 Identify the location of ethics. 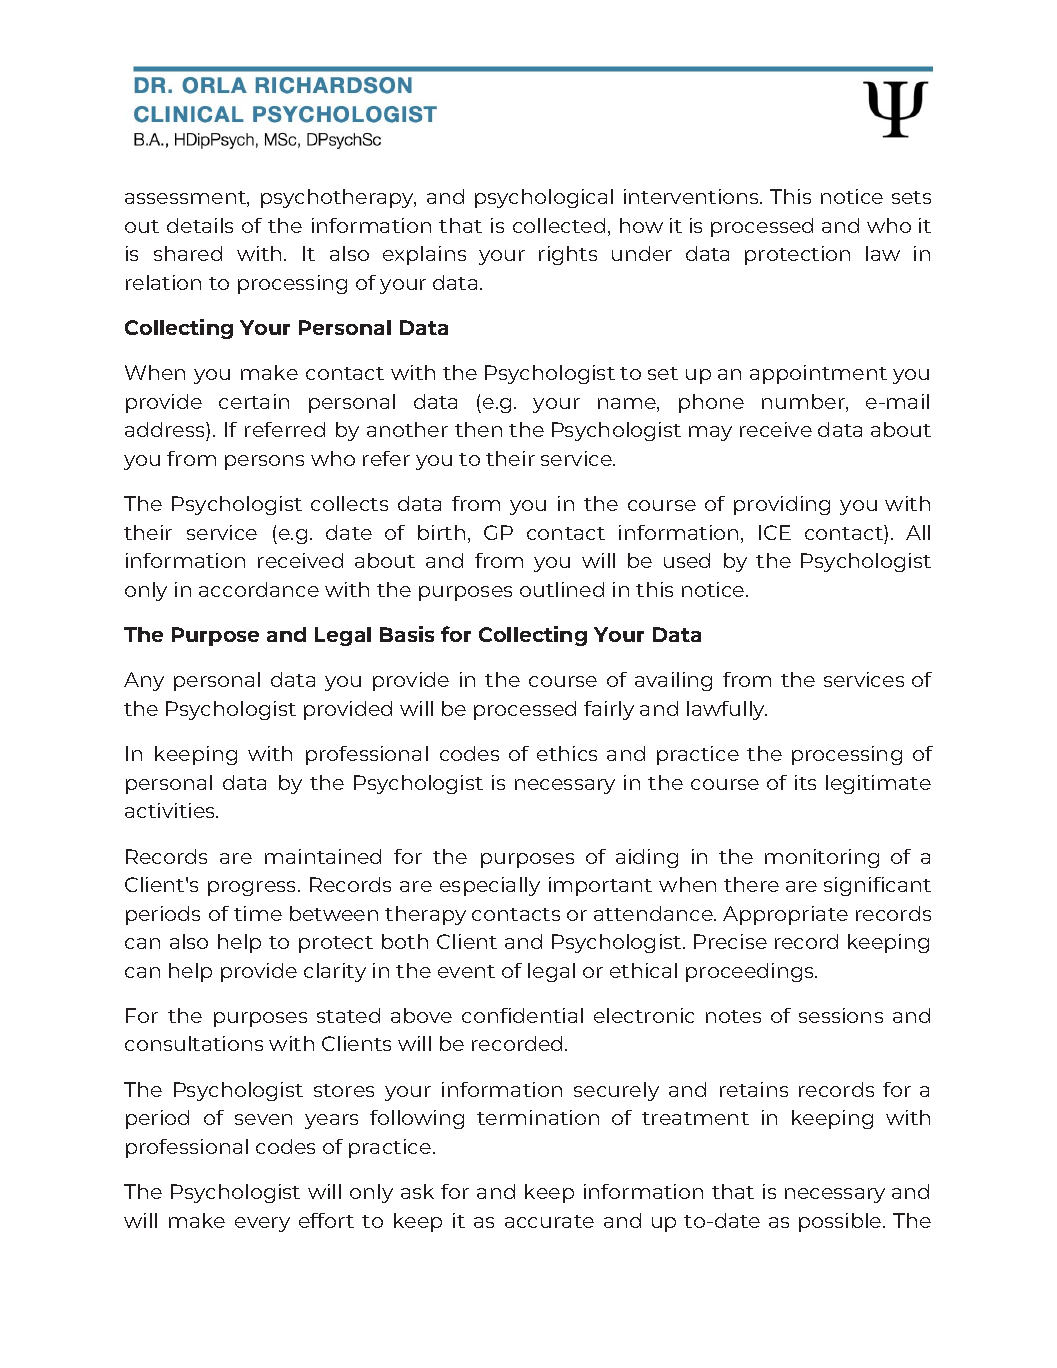
(567, 753).
